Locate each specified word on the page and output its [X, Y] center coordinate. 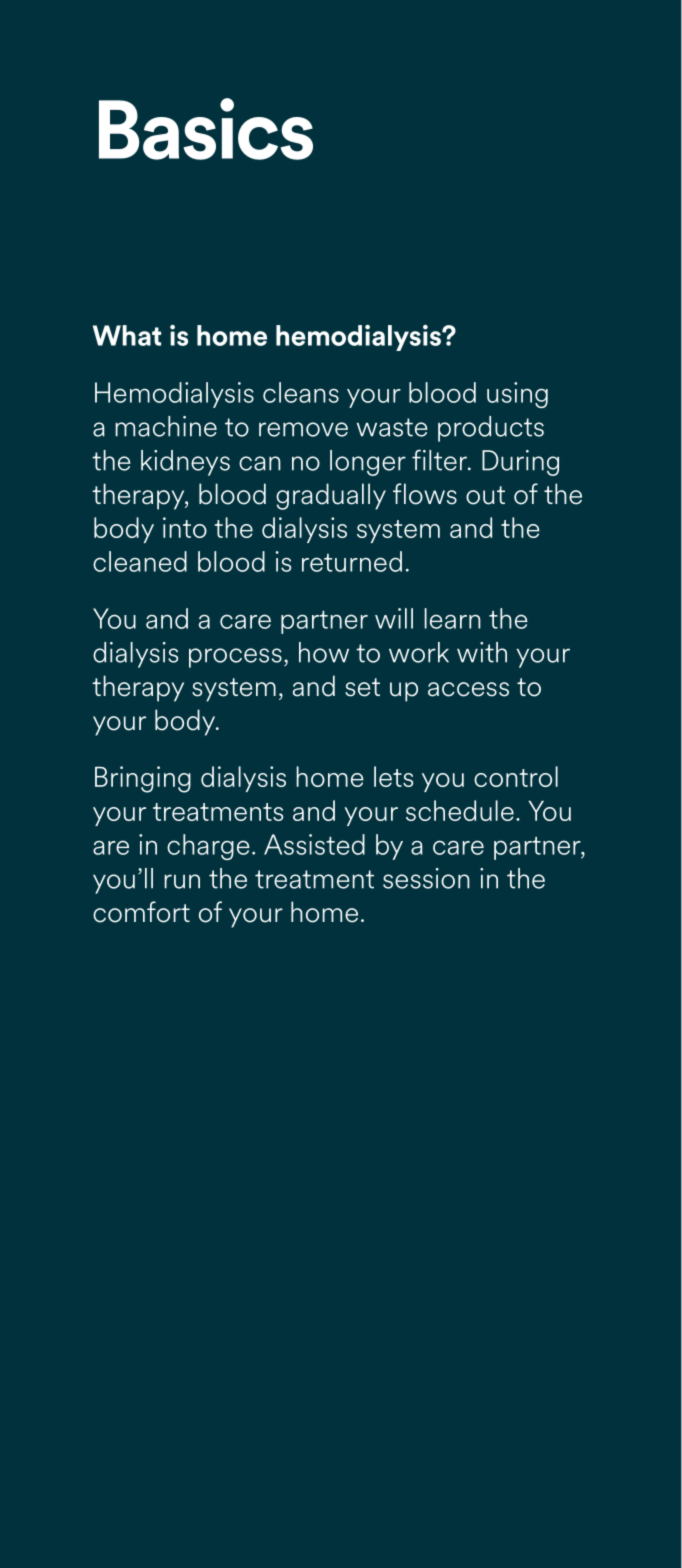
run [182, 881]
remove [303, 429]
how [324, 652]
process [235, 658]
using [517, 395]
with [482, 652]
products [491, 429]
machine [166, 426]
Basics [206, 129]
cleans [301, 392]
